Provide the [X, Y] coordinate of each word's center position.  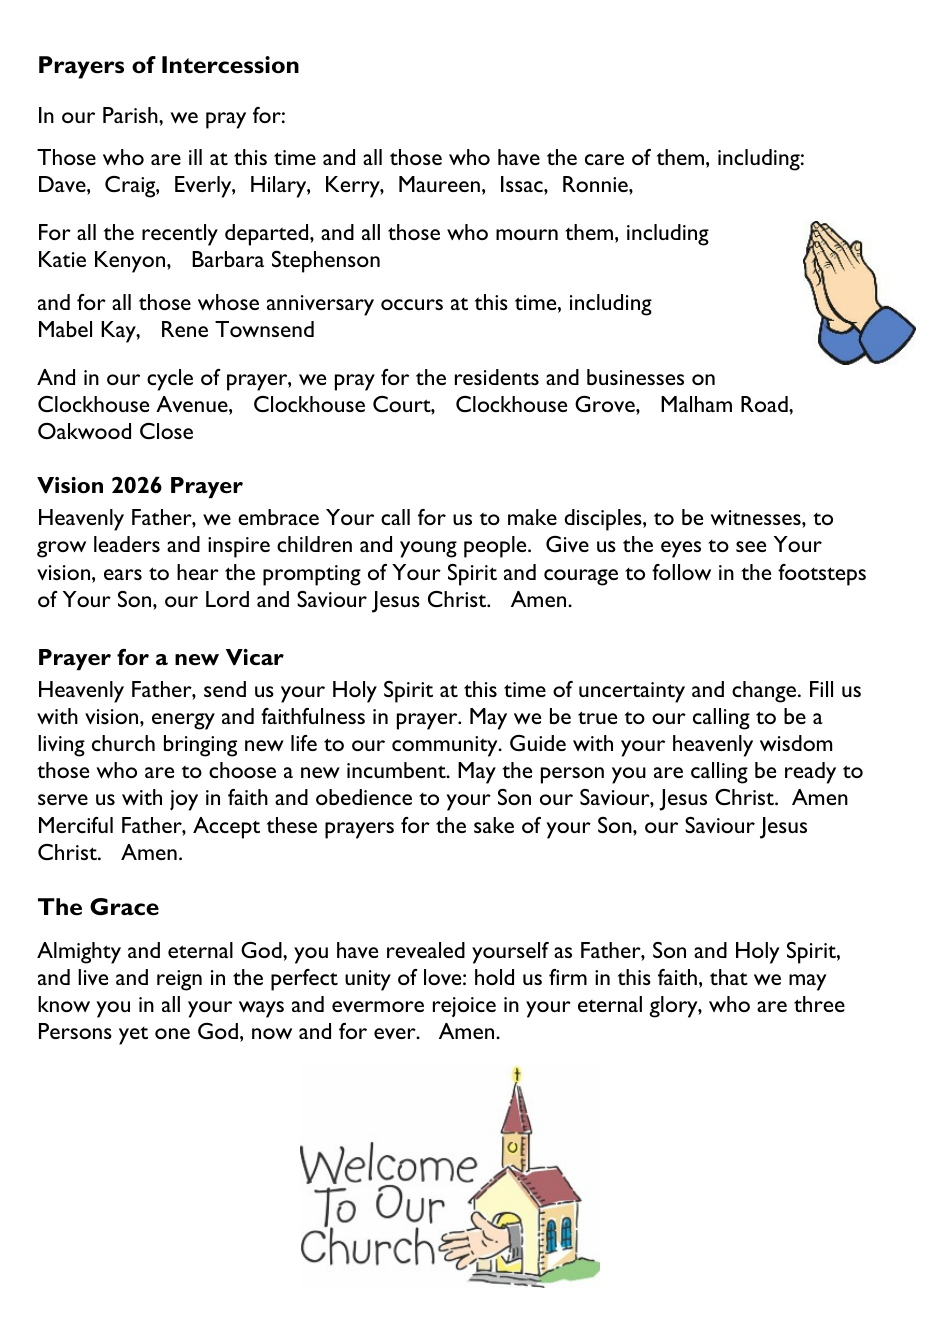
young [428, 549]
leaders [127, 544]
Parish [131, 115]
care [604, 159]
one [172, 1033]
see [751, 546]
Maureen [439, 184]
